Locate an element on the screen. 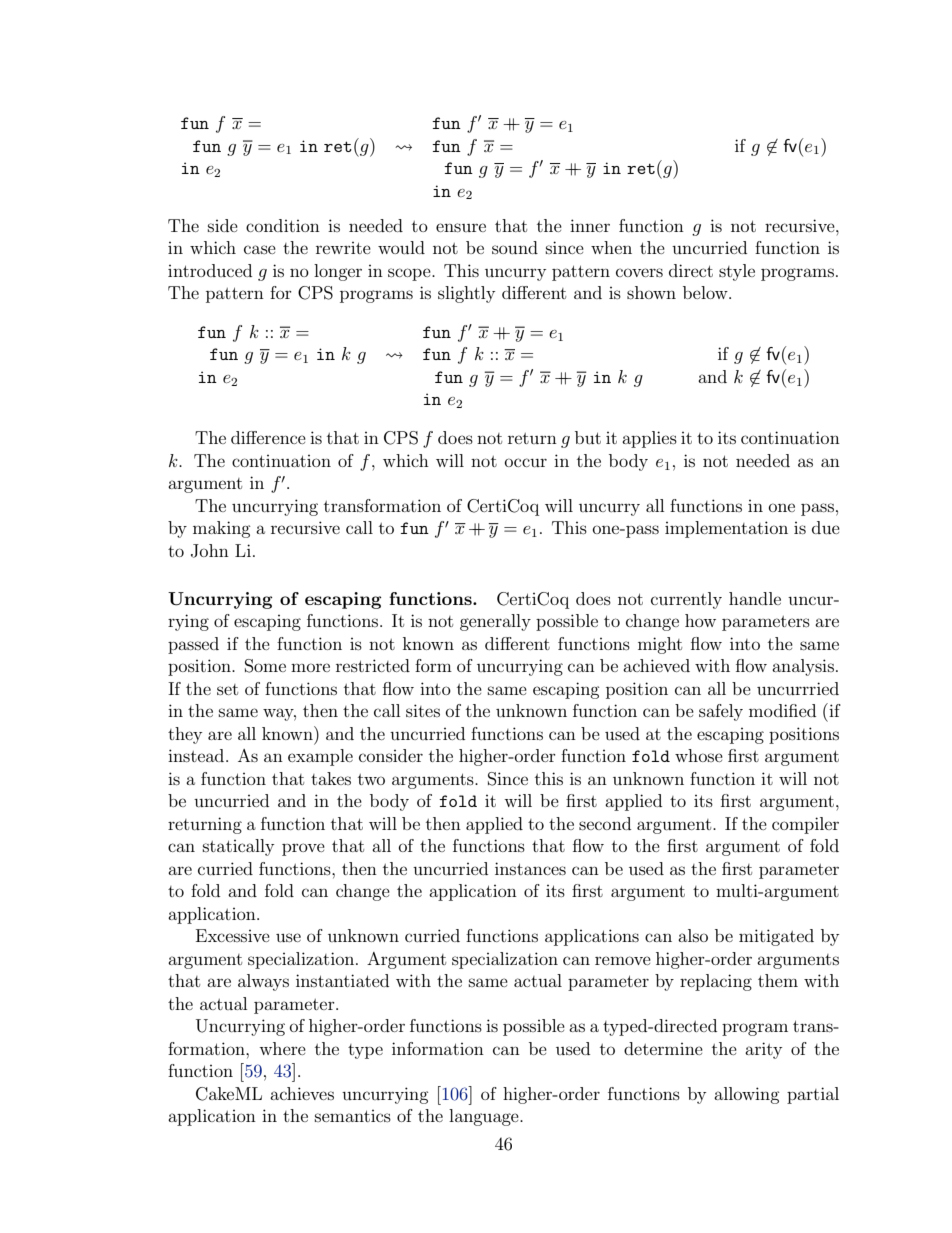 The height and width of the screenshot is (1233, 952). sound is located at coordinates (515, 247).
